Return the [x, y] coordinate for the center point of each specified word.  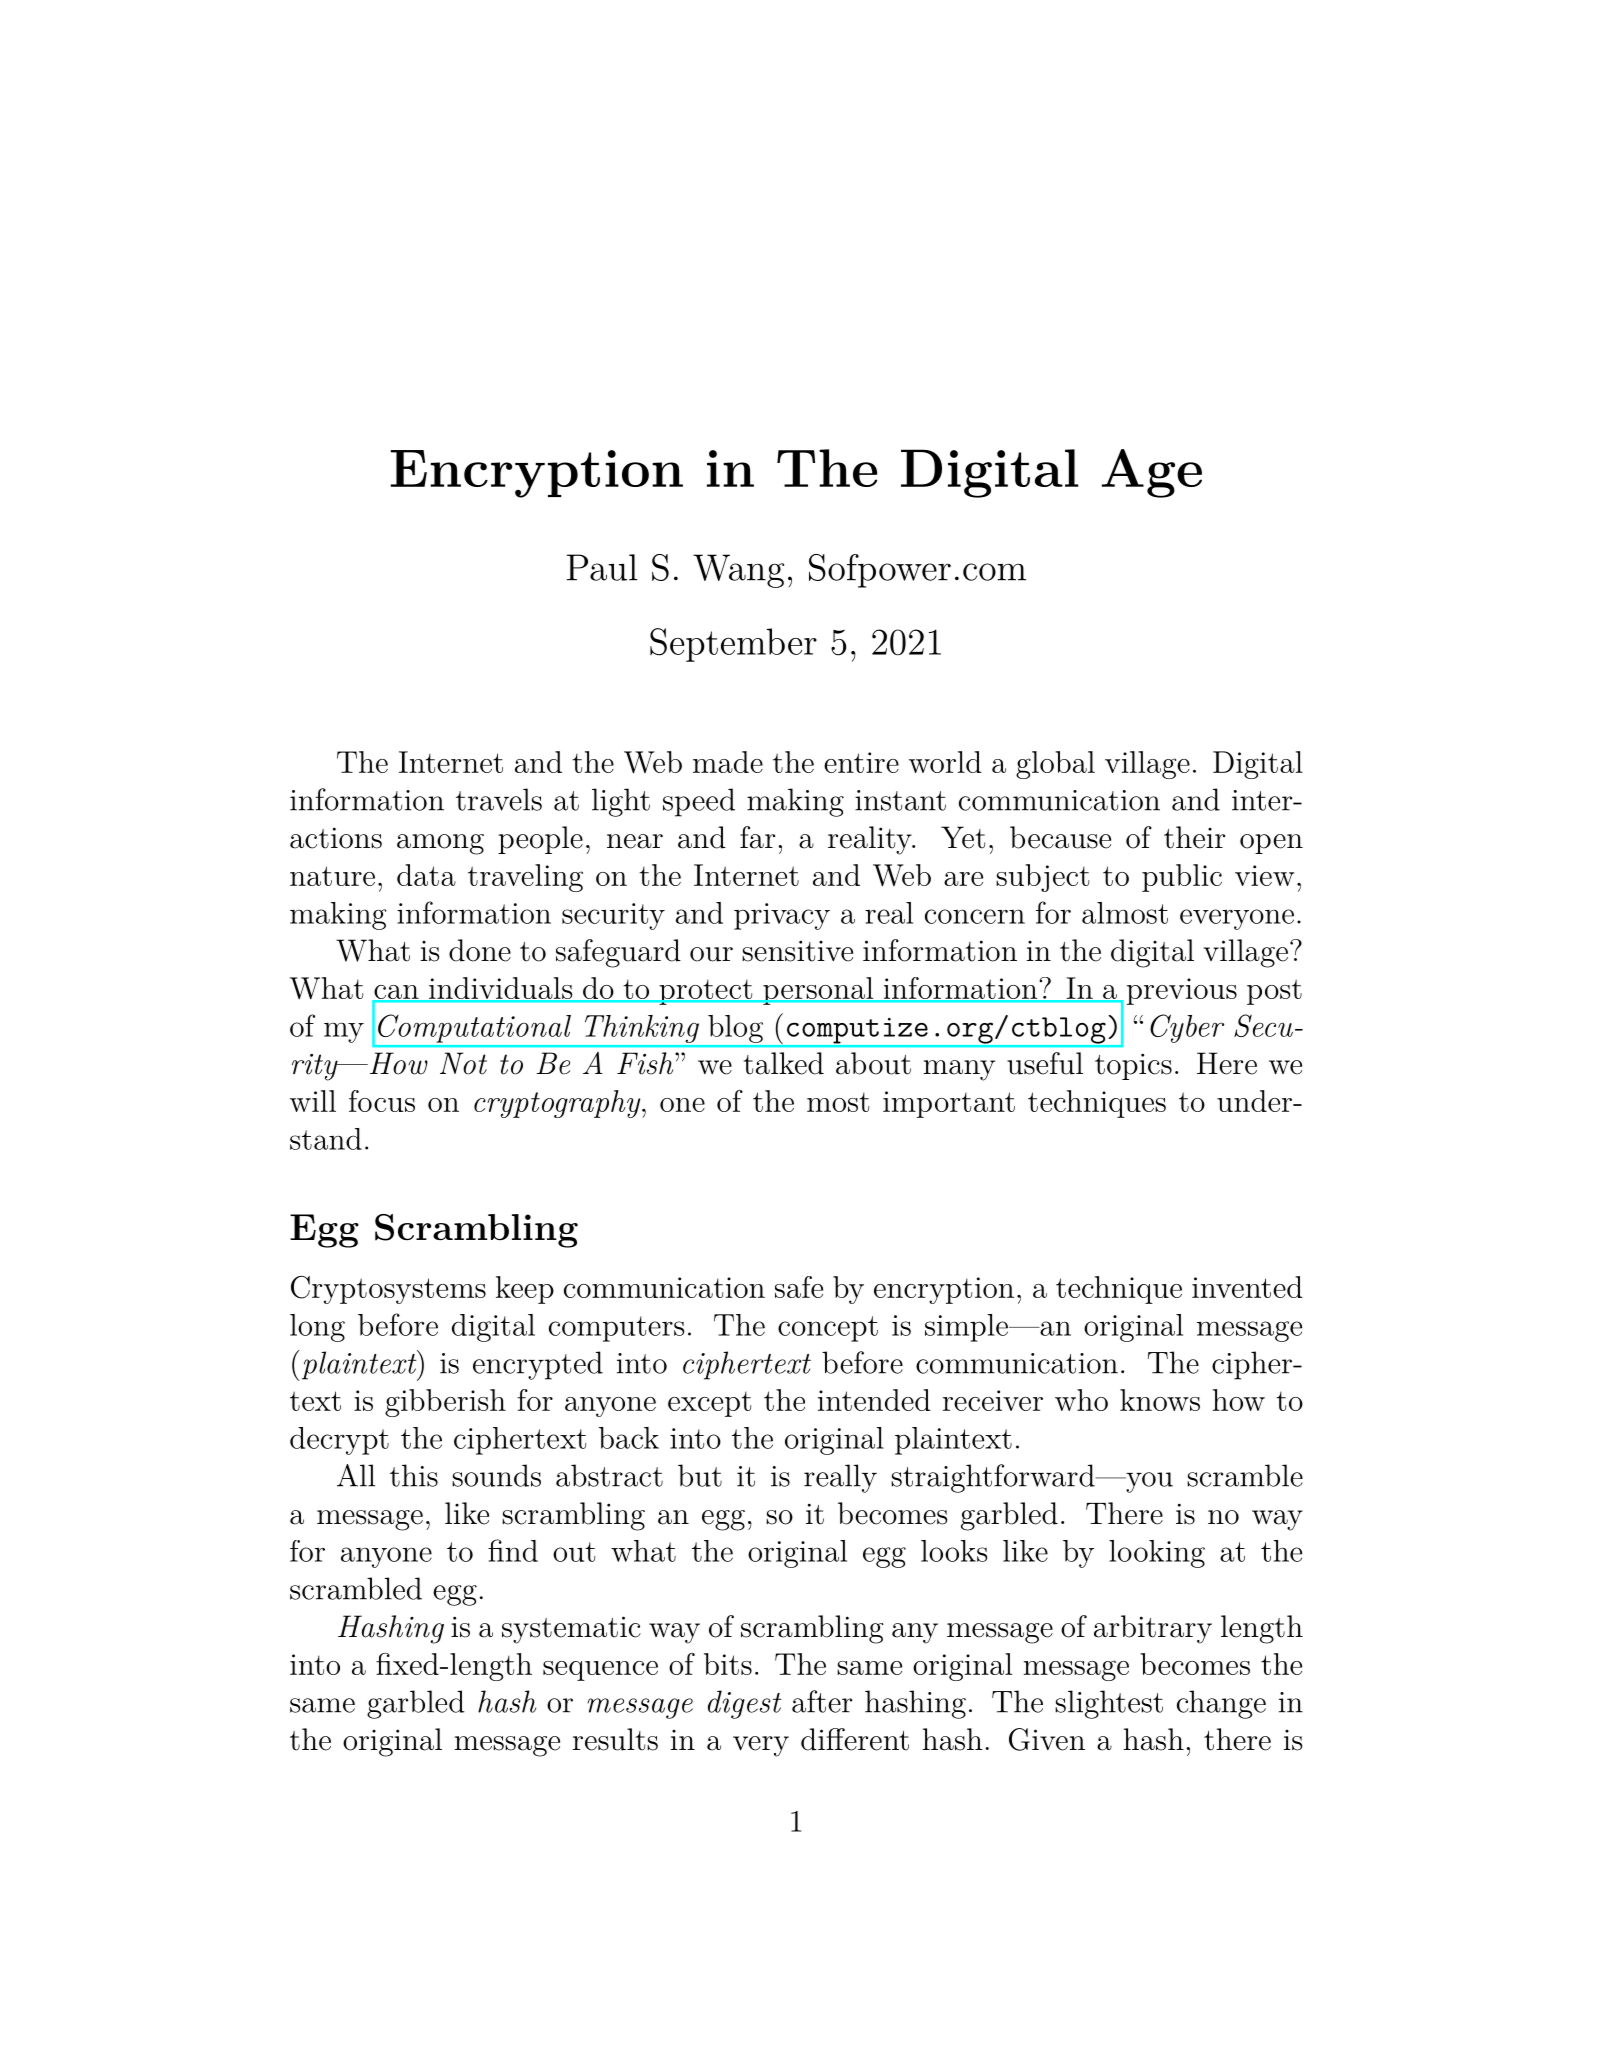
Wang [738, 571]
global [1055, 765]
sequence [600, 1671]
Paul [602, 567]
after [822, 1701]
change [1221, 1704]
